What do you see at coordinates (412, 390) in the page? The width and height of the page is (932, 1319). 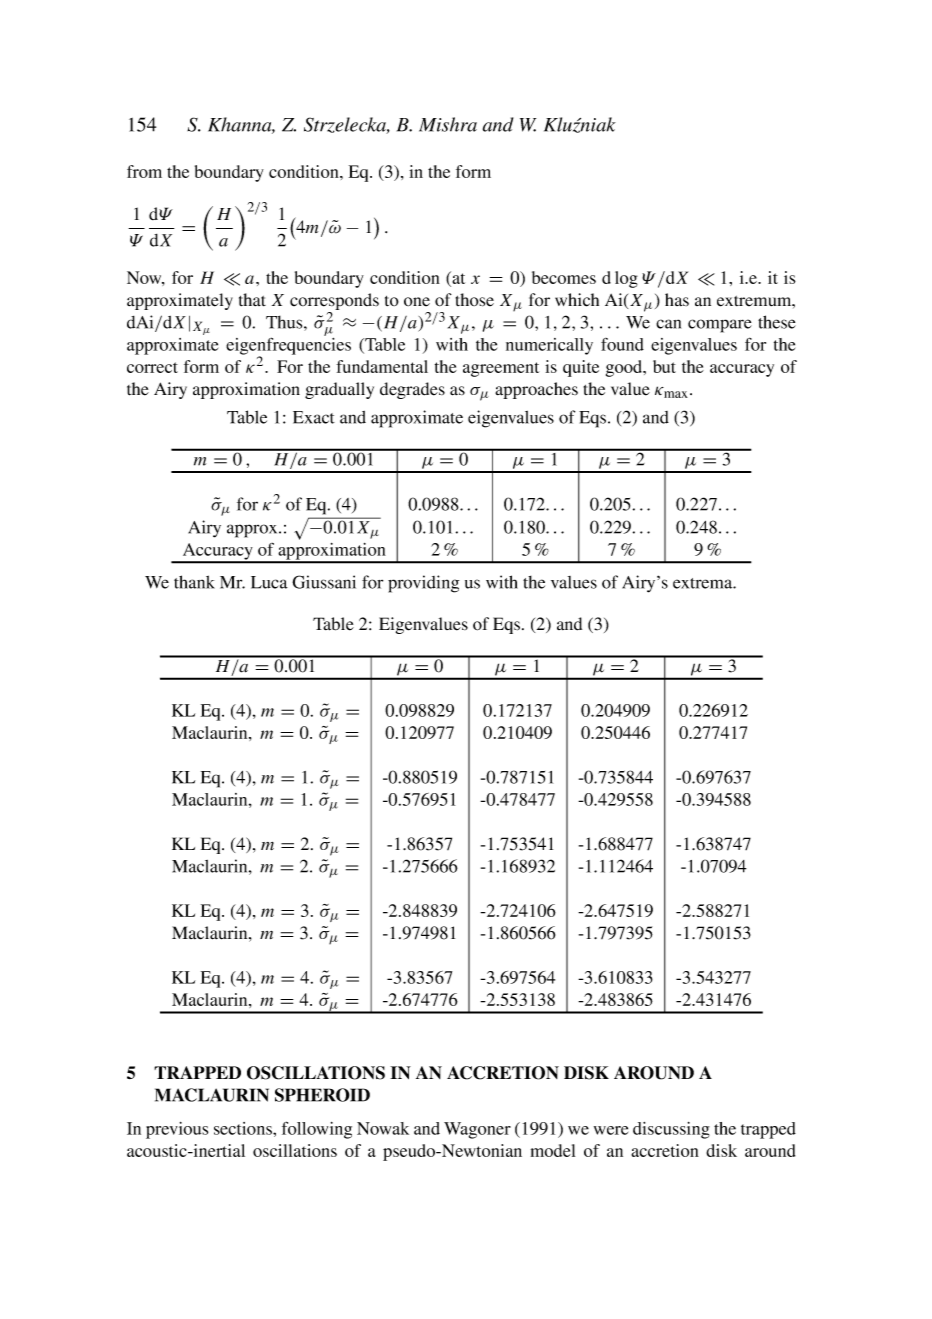 I see `degrades` at bounding box center [412, 390].
